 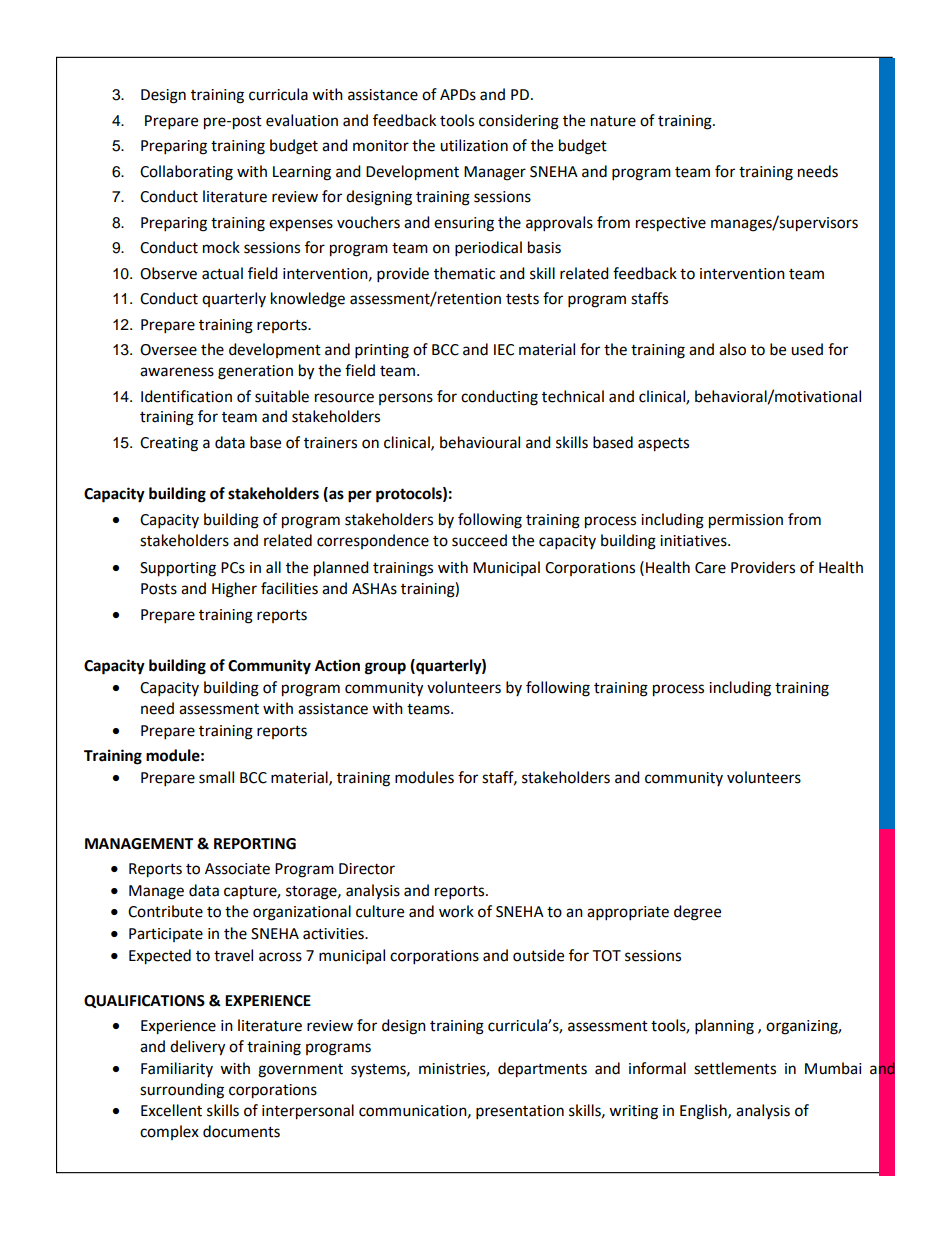 I want to click on Collaborating, so click(x=186, y=173).
